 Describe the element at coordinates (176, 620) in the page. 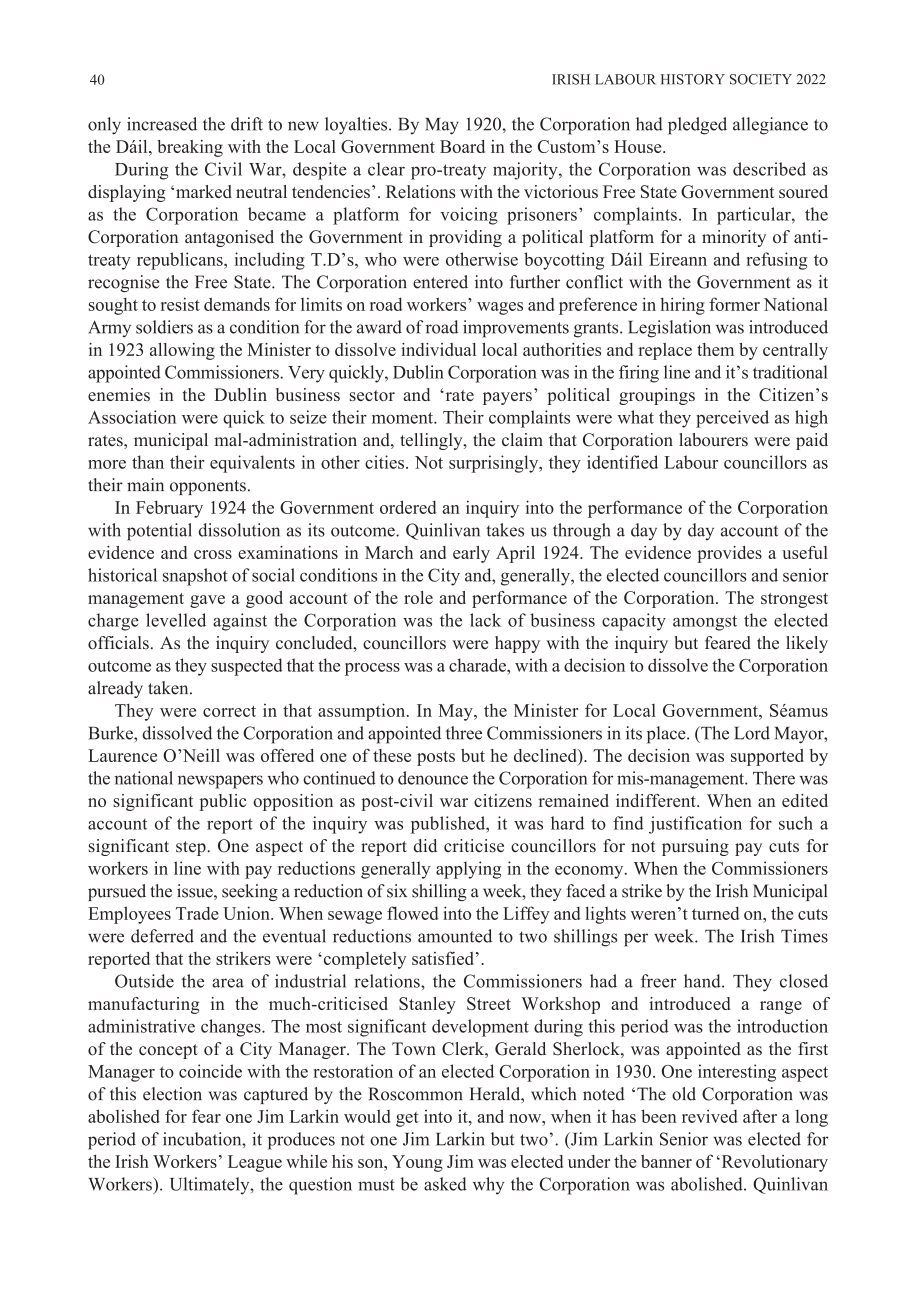

I see `levelled` at that location.
